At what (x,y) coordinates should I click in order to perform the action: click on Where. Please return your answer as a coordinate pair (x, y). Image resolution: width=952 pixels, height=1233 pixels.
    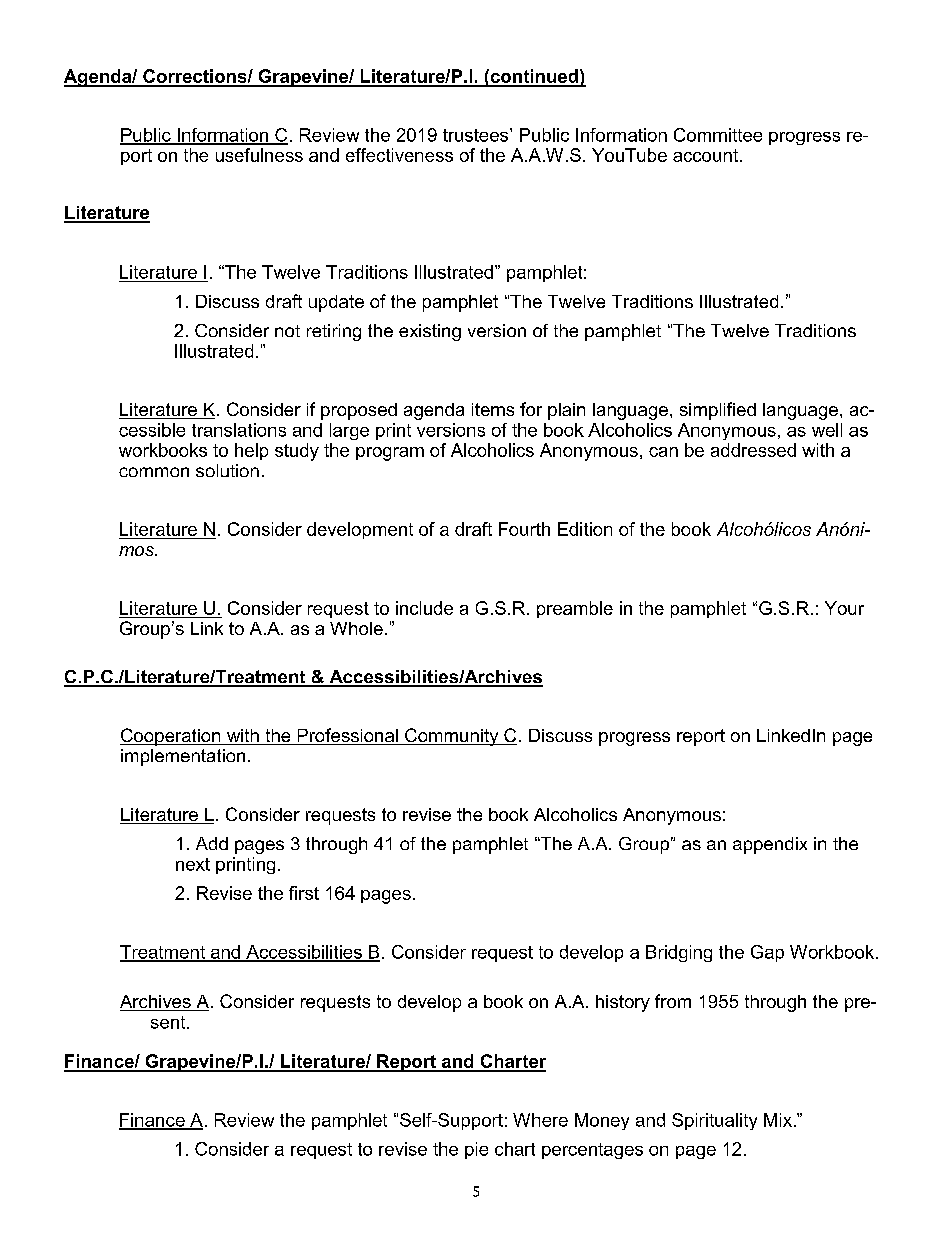
    Looking at the image, I should click on (540, 1120).
